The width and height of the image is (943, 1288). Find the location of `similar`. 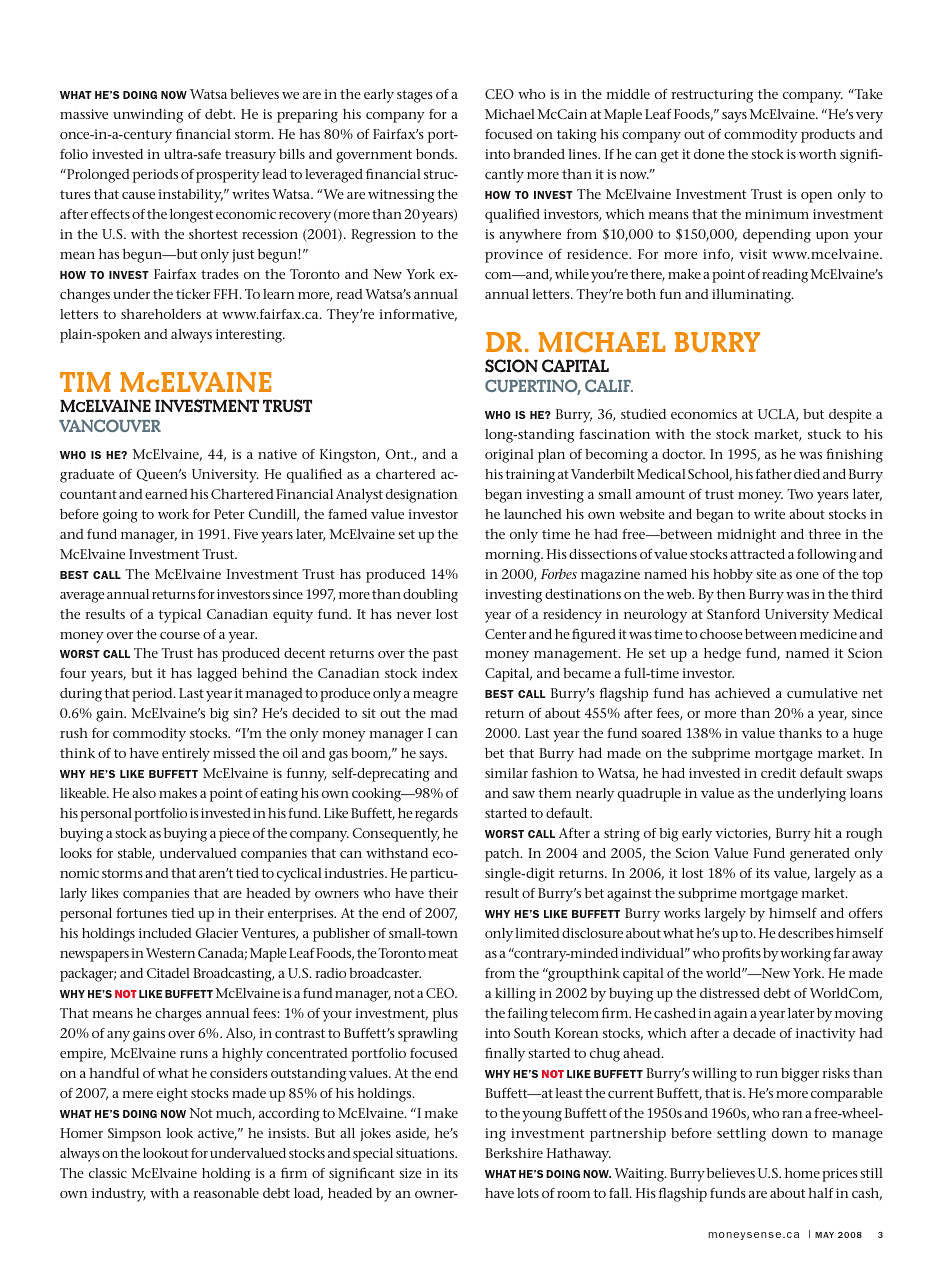

similar is located at coordinates (506, 773).
